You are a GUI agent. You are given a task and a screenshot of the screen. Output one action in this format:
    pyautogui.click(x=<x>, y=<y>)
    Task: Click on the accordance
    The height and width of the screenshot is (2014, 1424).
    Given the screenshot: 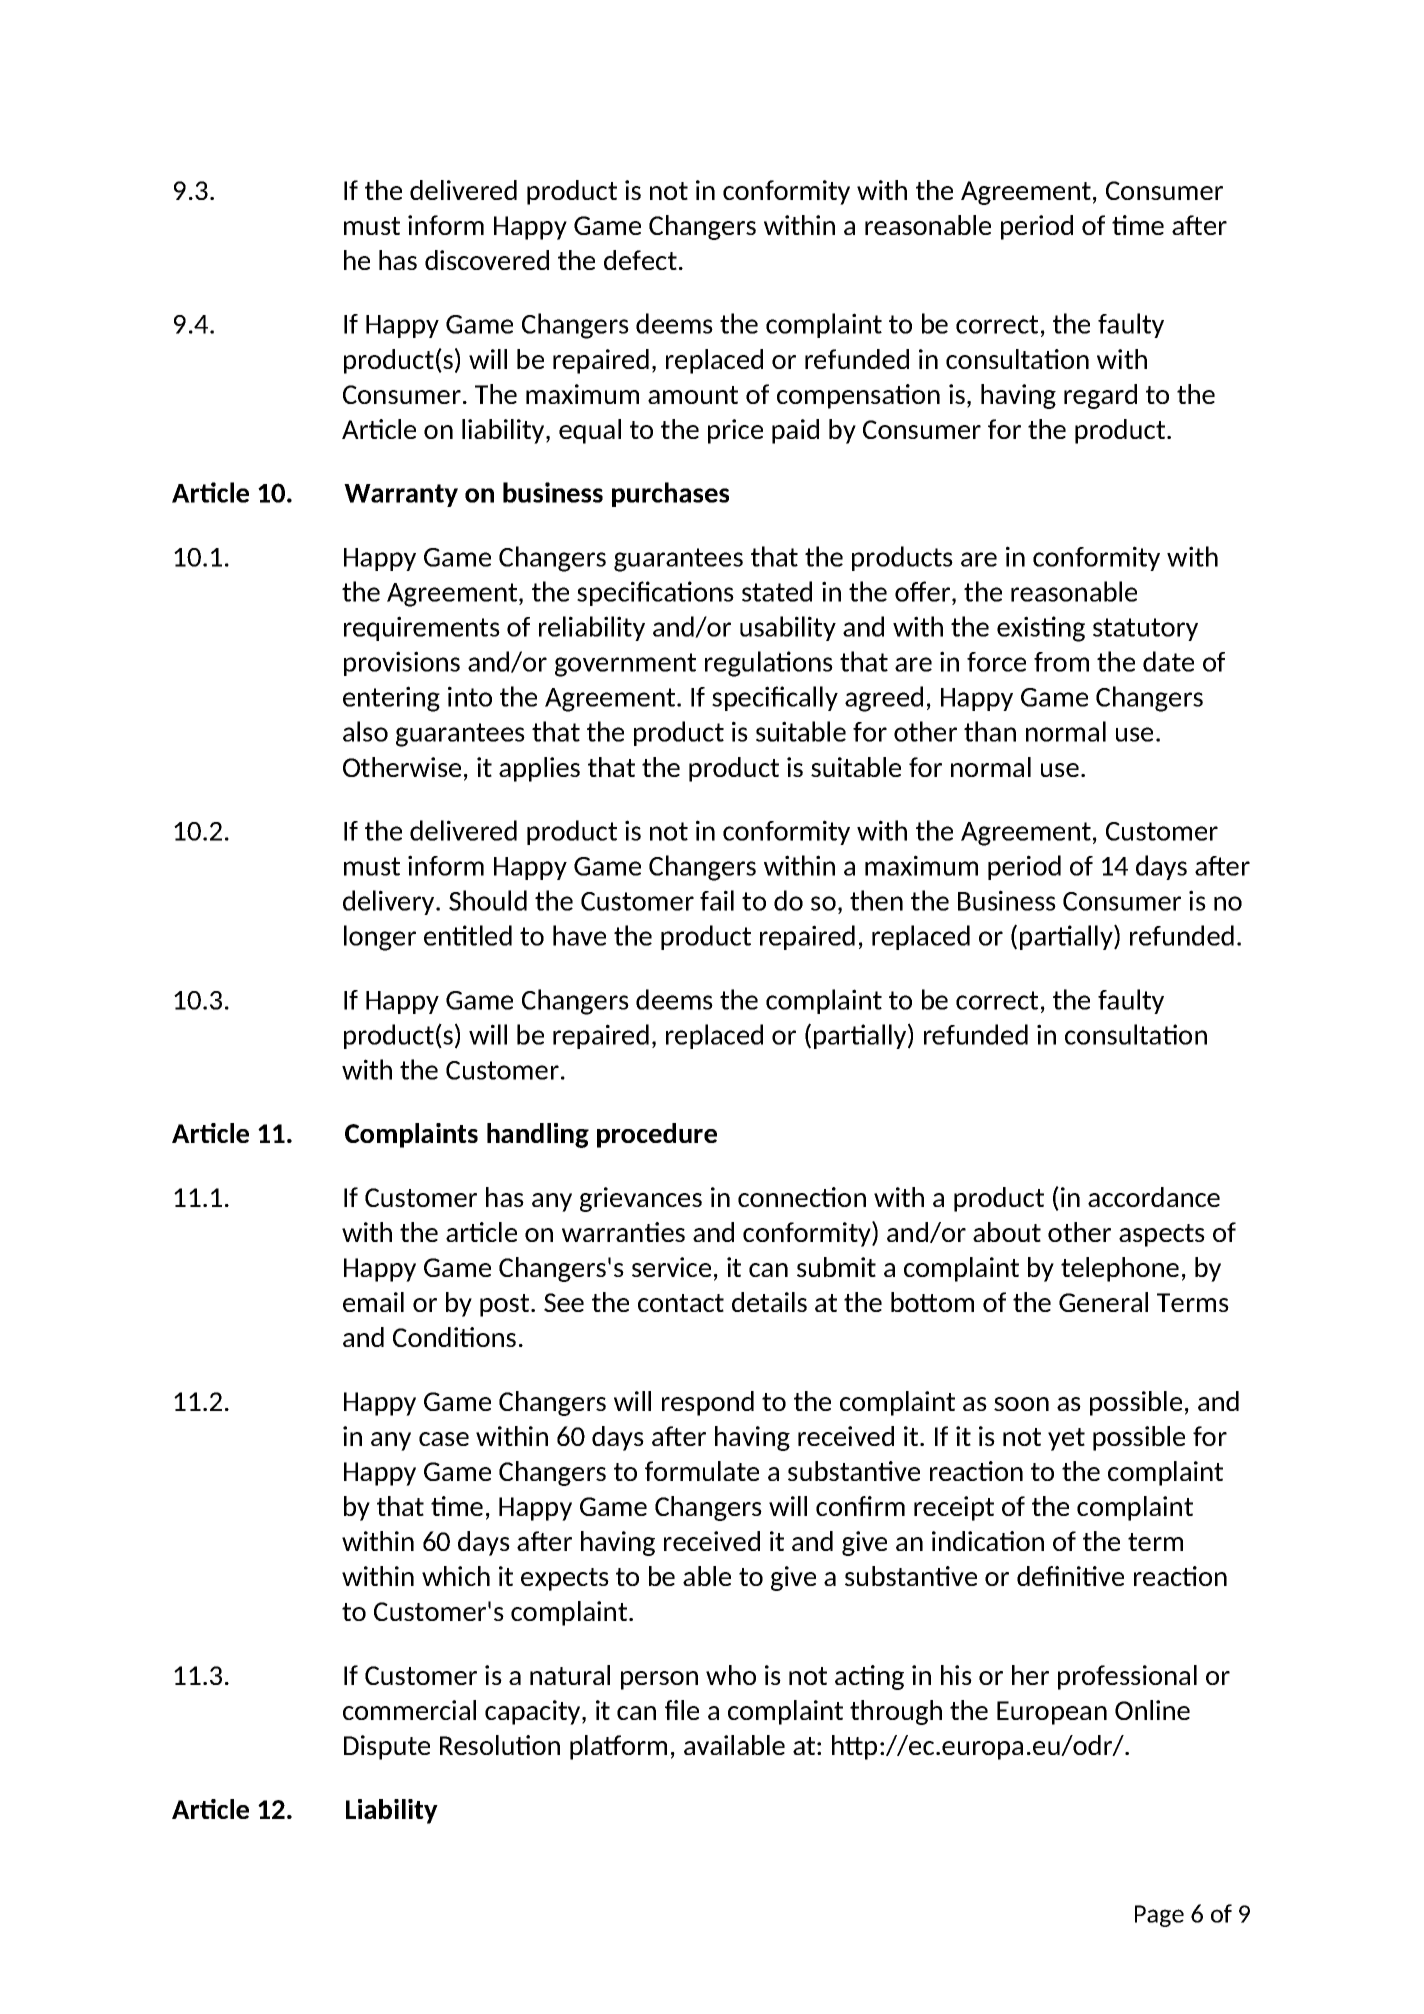 What is the action you would take?
    pyautogui.click(x=1154, y=1197)
